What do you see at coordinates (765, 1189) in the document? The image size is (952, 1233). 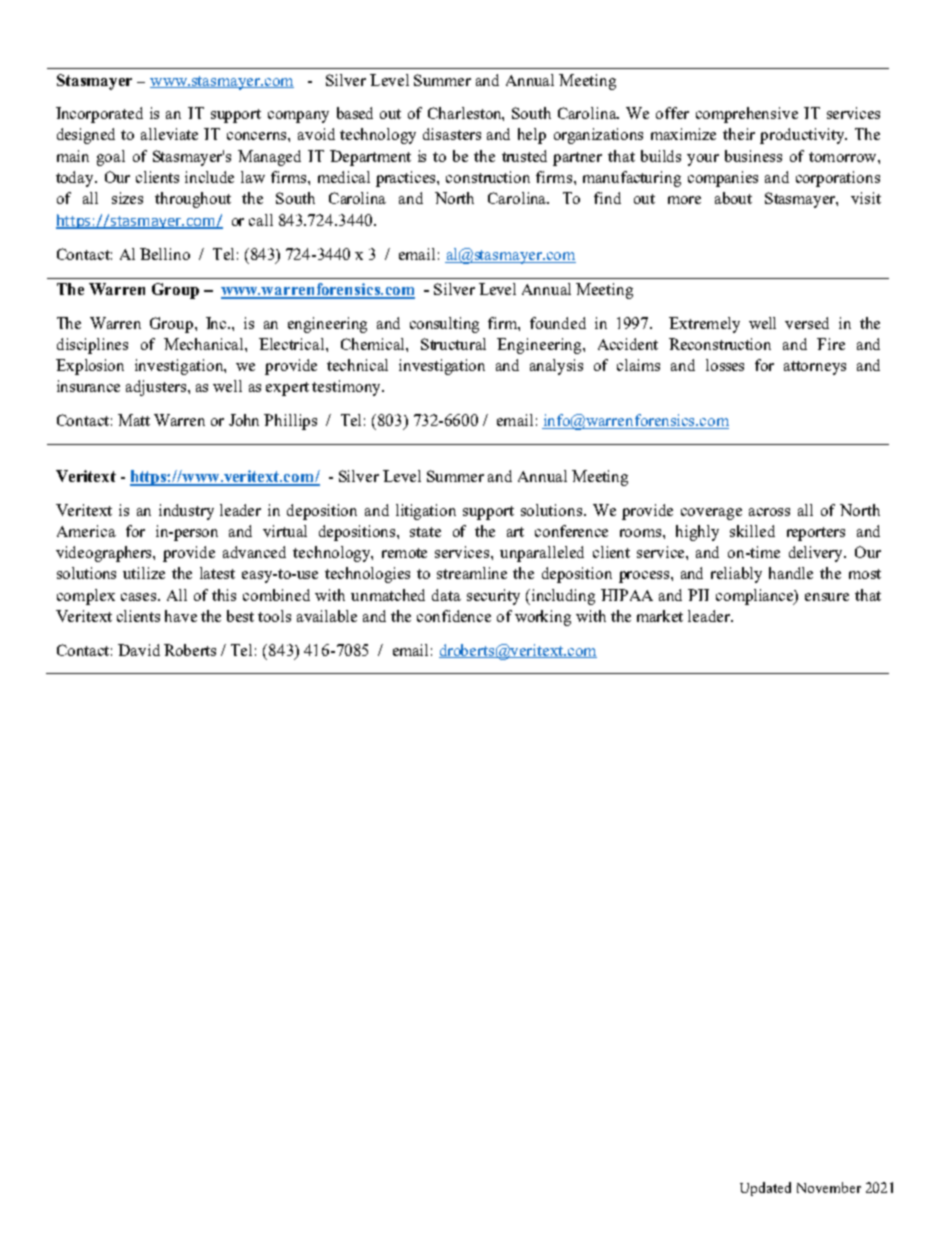 I see `Updated` at bounding box center [765, 1189].
